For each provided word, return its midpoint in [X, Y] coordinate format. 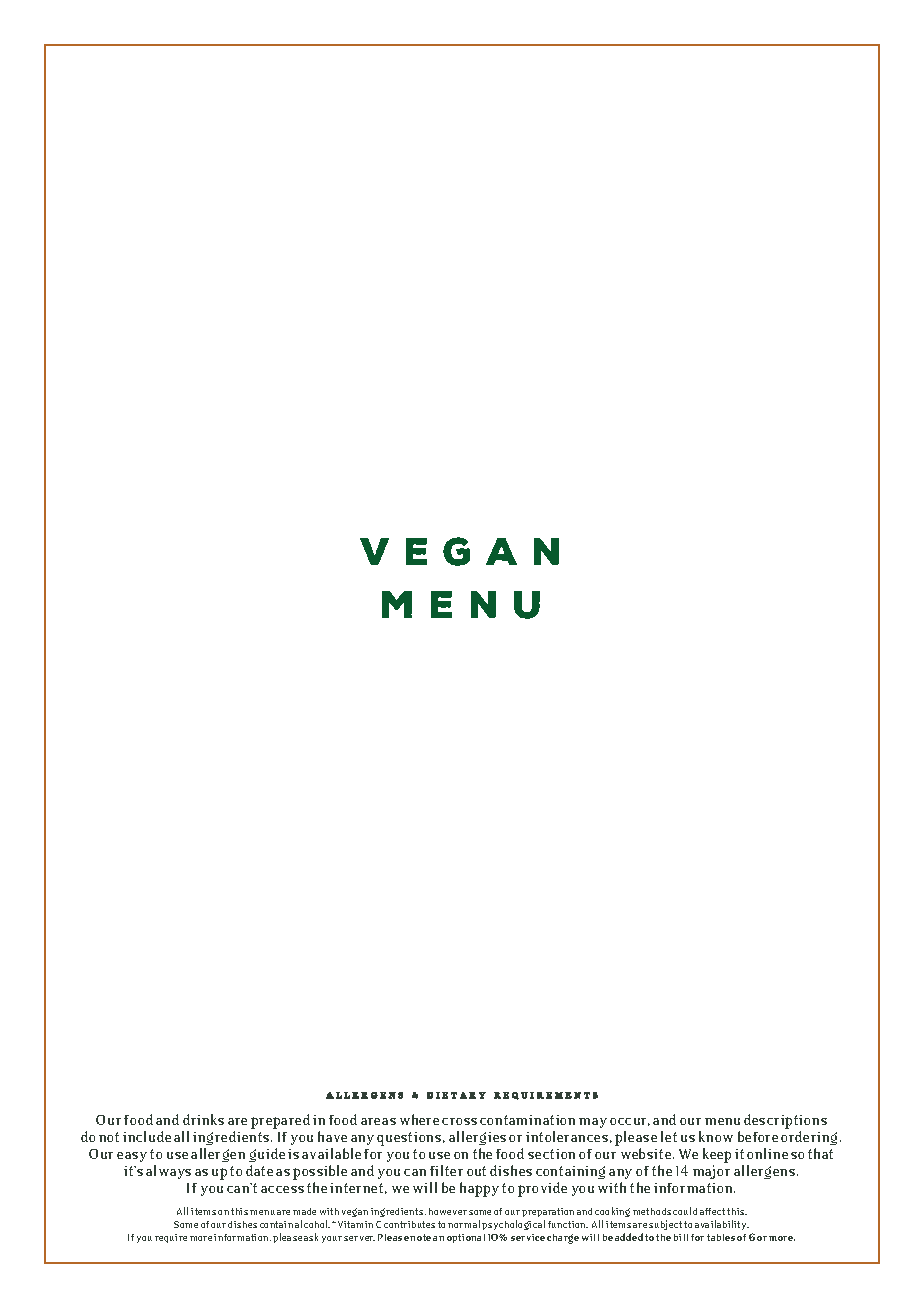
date [259, 1170]
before [758, 1136]
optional [466, 1238]
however [448, 1211]
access [282, 1189]
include [147, 1136]
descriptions [785, 1121]
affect [712, 1211]
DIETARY [456, 1095]
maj [704, 1172]
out [476, 1171]
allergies [477, 1138]
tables [721, 1237]
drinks [203, 1119]
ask [311, 1237]
